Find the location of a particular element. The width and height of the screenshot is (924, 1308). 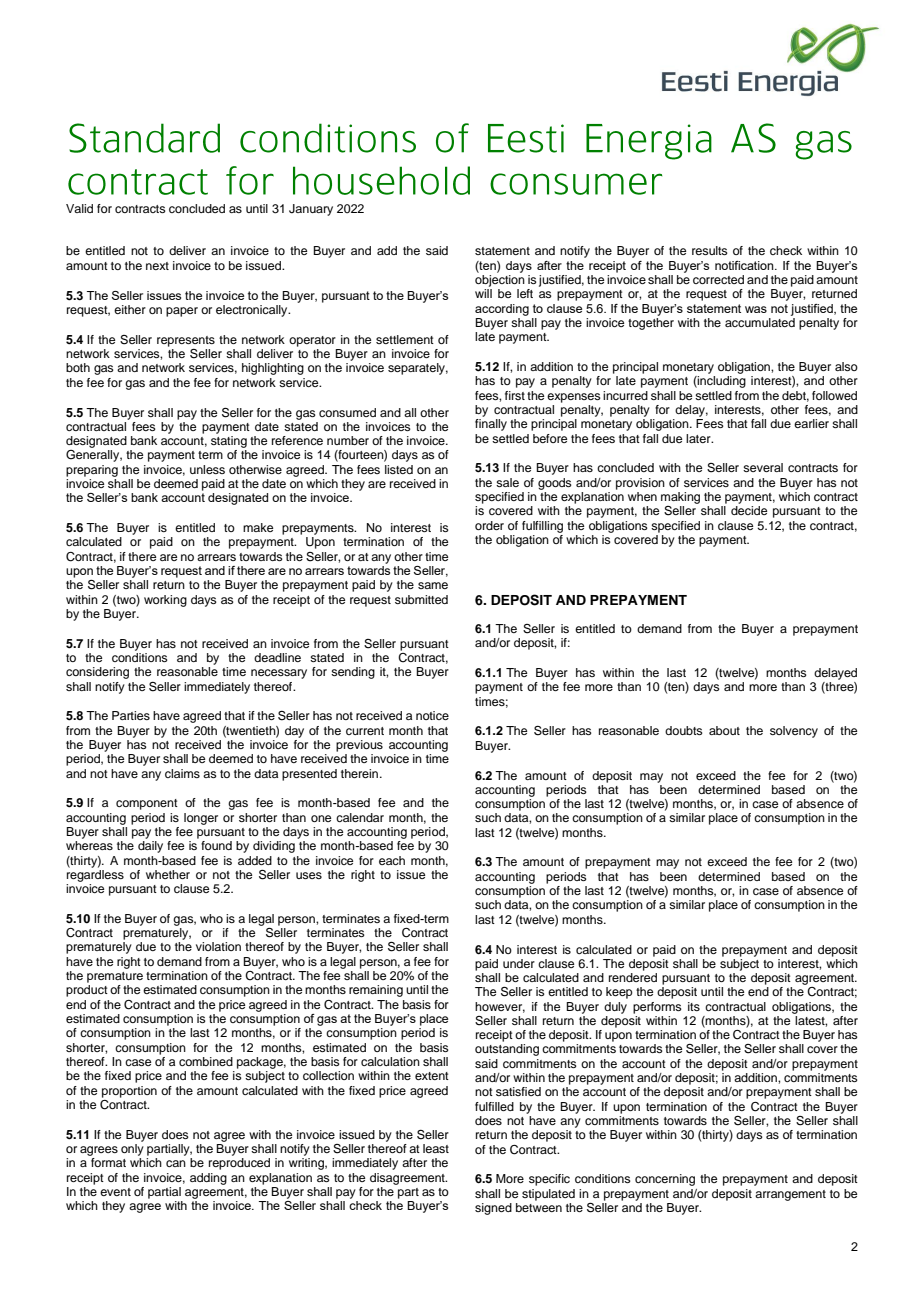

objection is located at coordinates (500, 281).
